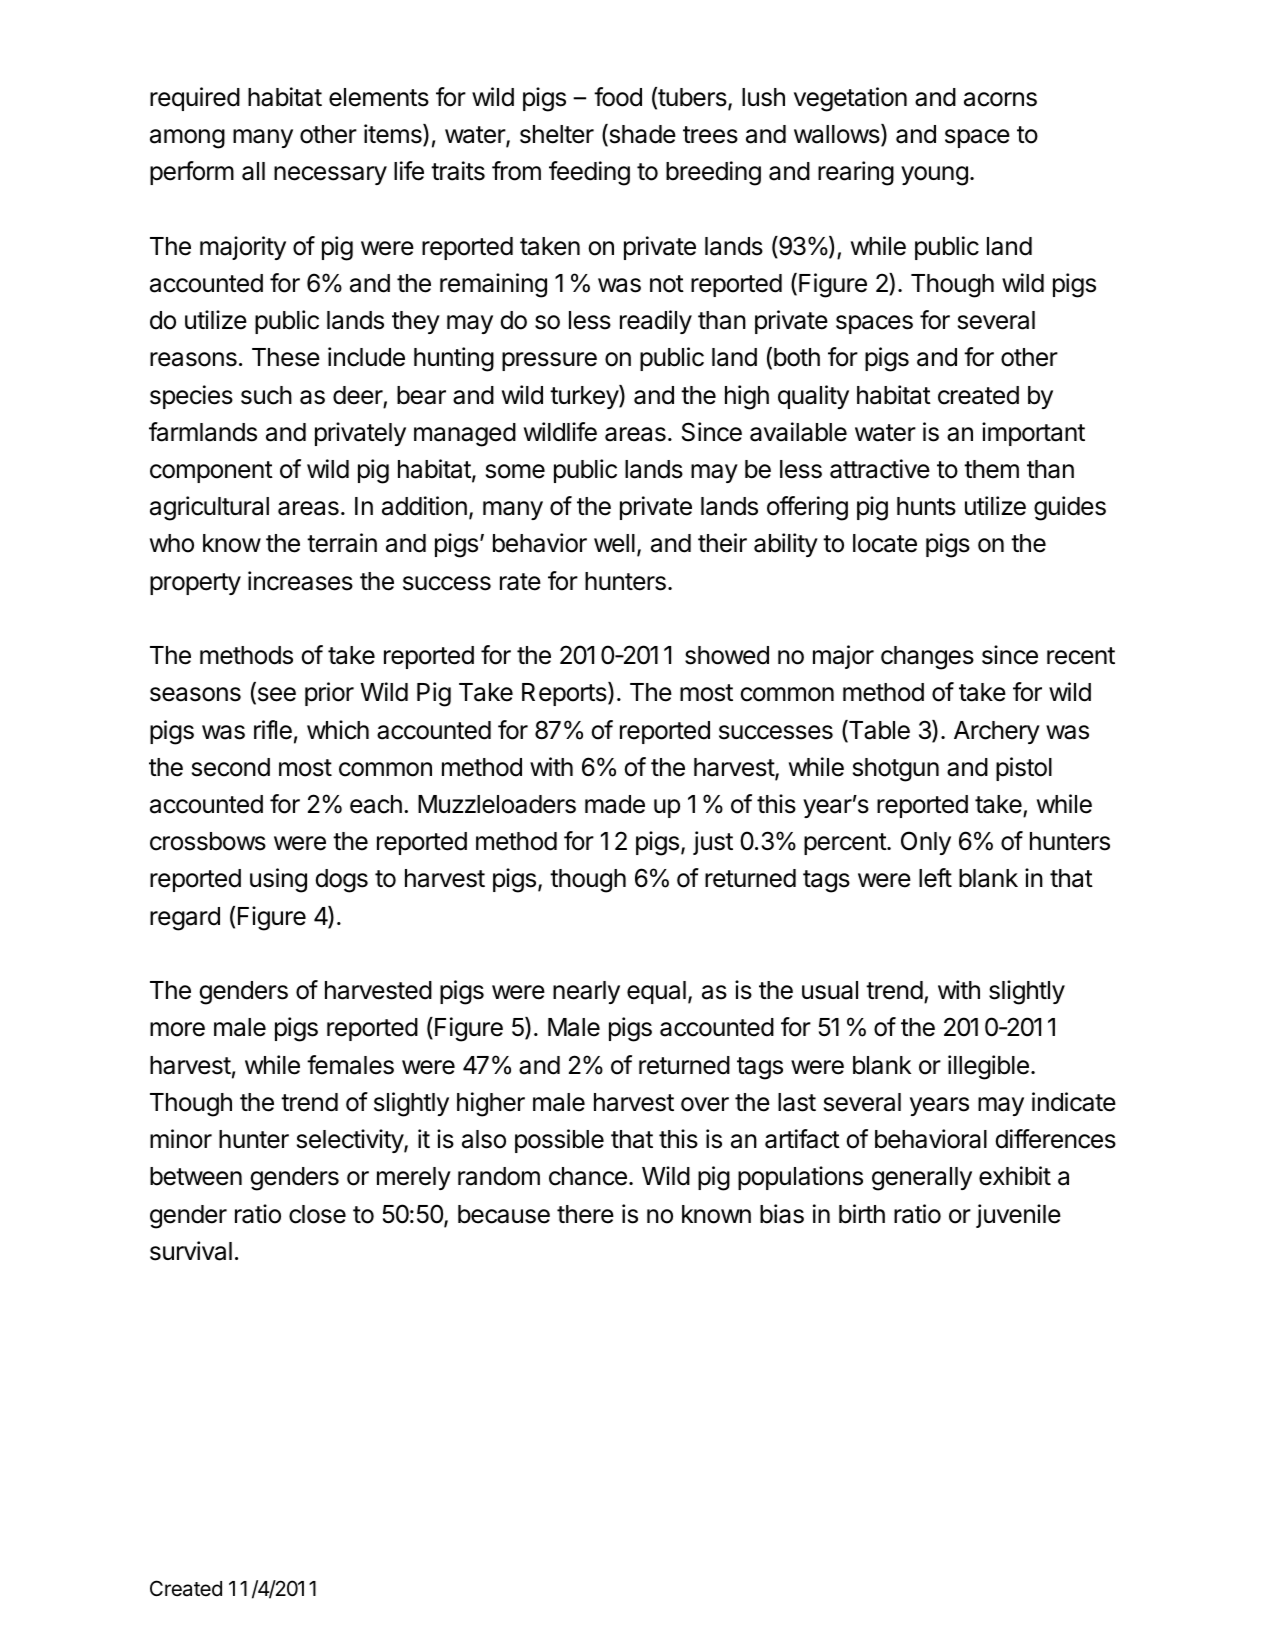 The image size is (1266, 1638). What do you see at coordinates (565, 694) in the document?
I see `Reports` at bounding box center [565, 694].
